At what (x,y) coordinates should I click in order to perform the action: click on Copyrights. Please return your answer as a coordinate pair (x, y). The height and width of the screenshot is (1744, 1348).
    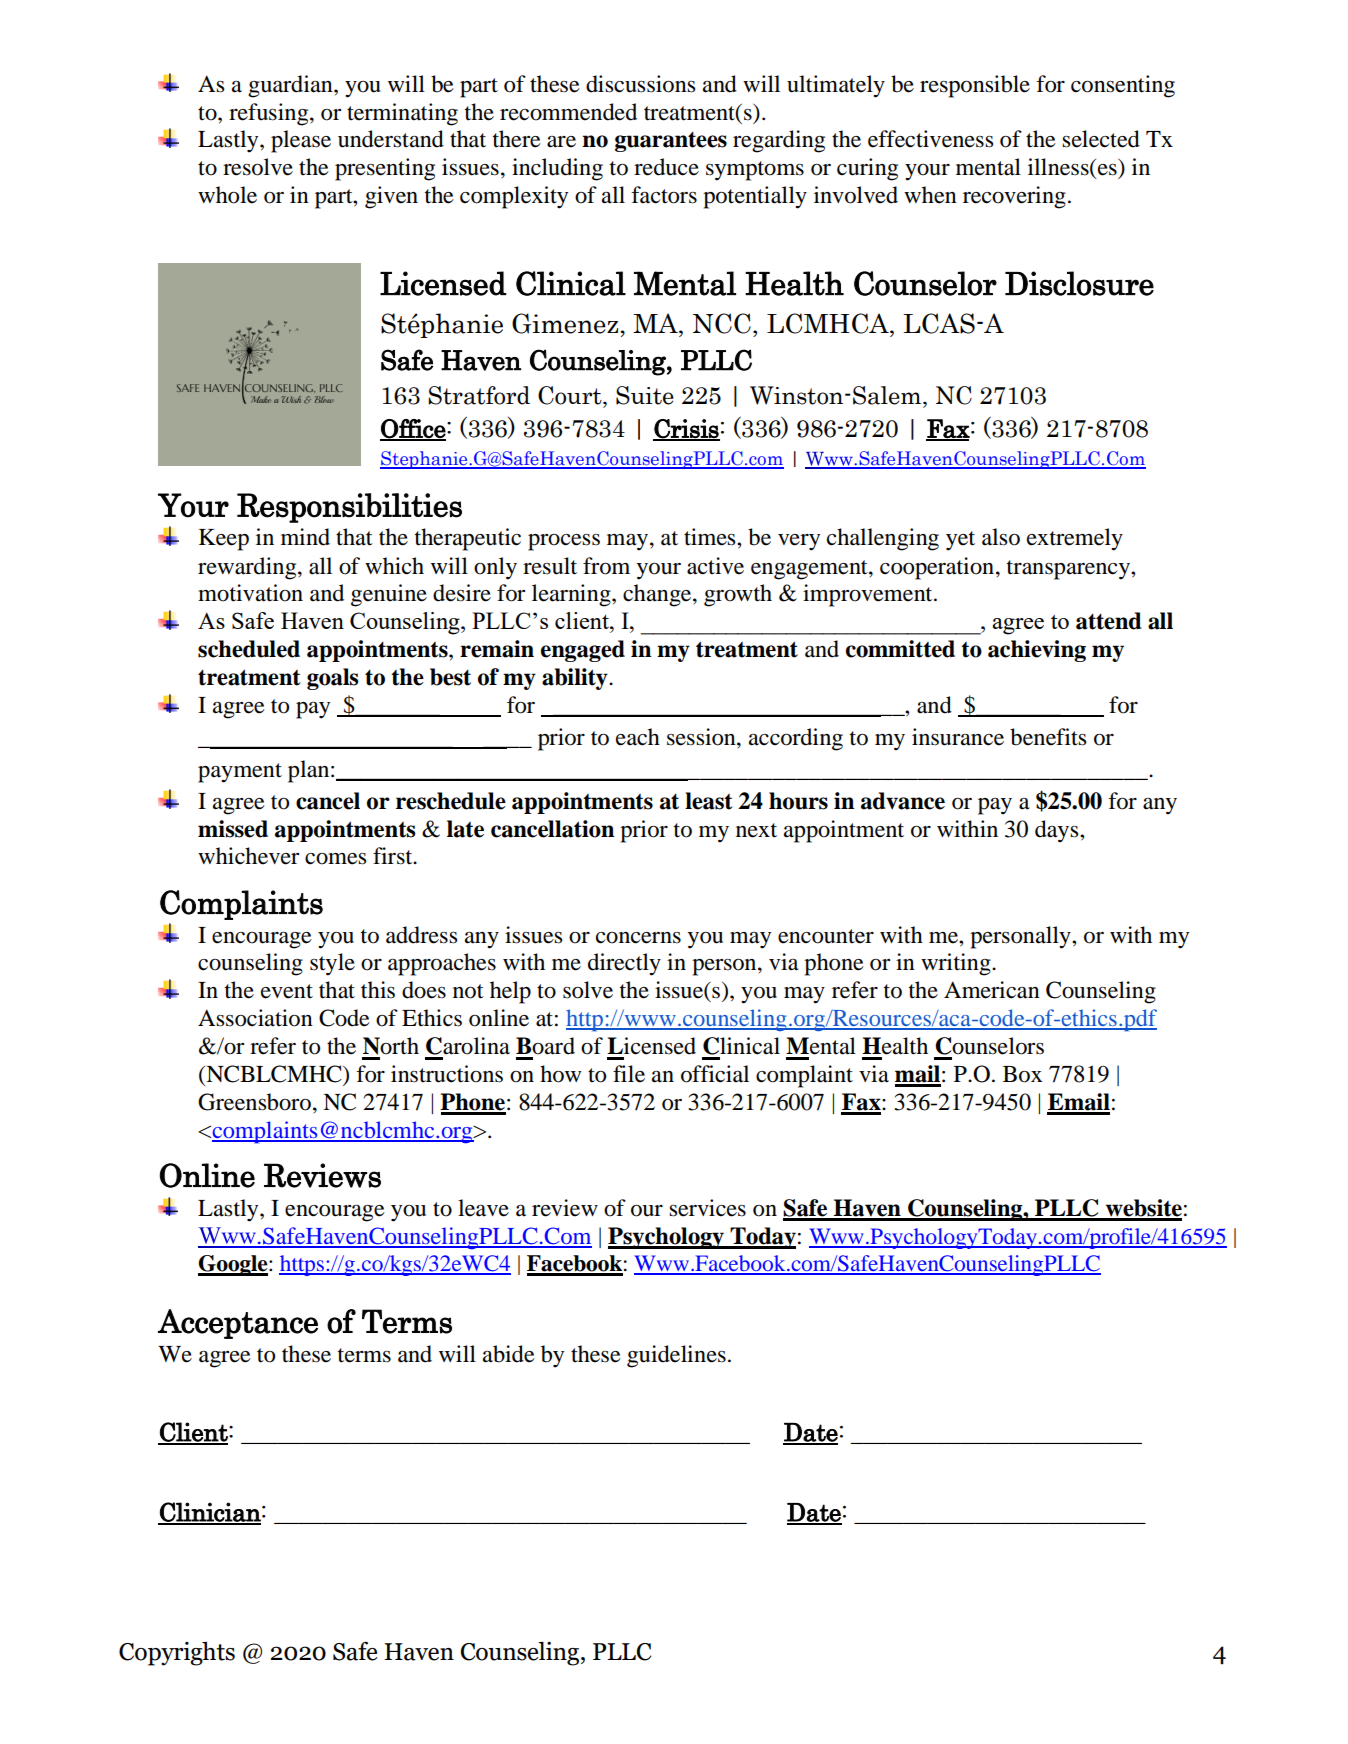
    Looking at the image, I should click on (177, 1654).
